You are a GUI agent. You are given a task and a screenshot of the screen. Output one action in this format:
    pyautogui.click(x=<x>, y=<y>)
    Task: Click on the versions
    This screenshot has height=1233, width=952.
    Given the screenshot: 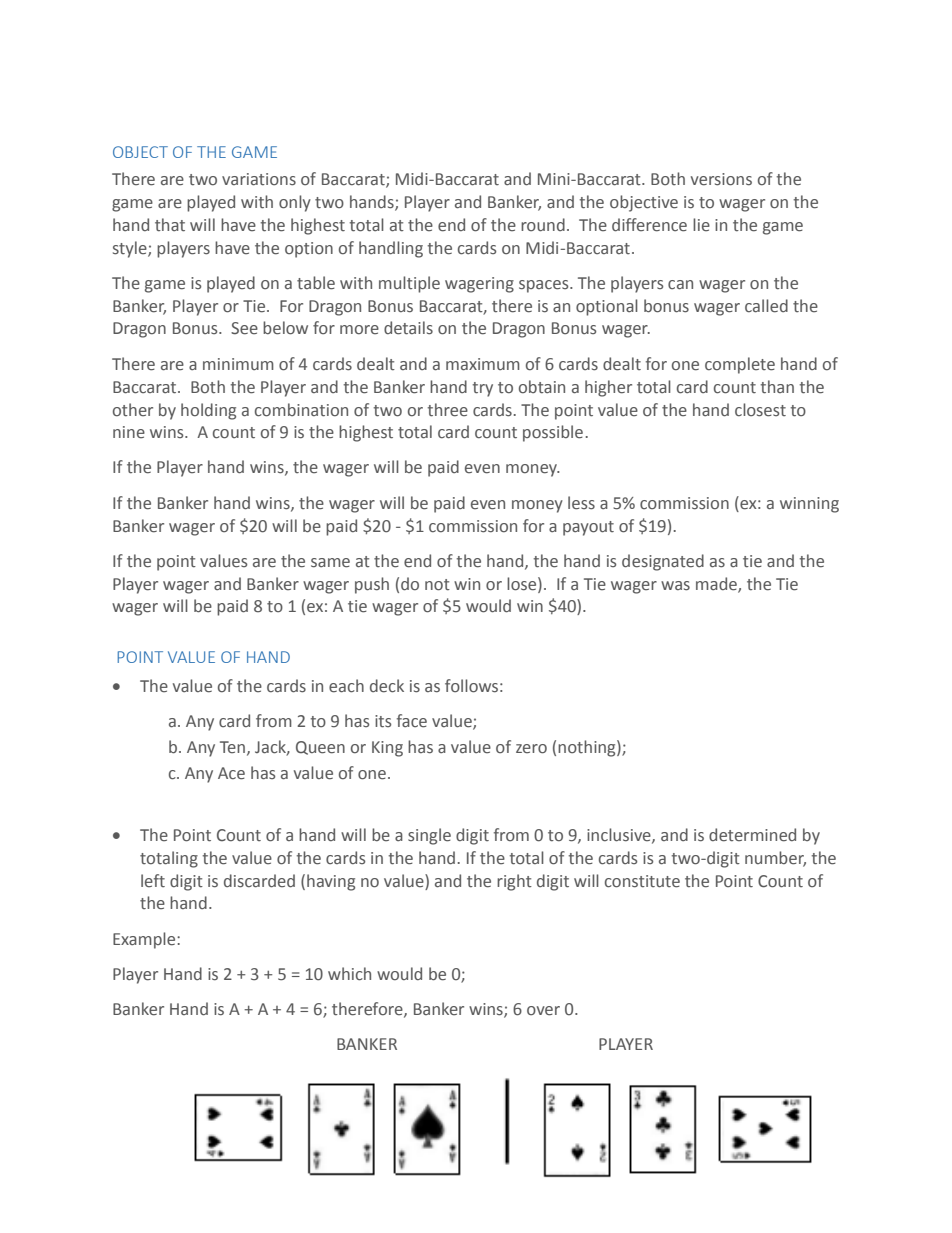 What is the action you would take?
    pyautogui.click(x=721, y=179)
